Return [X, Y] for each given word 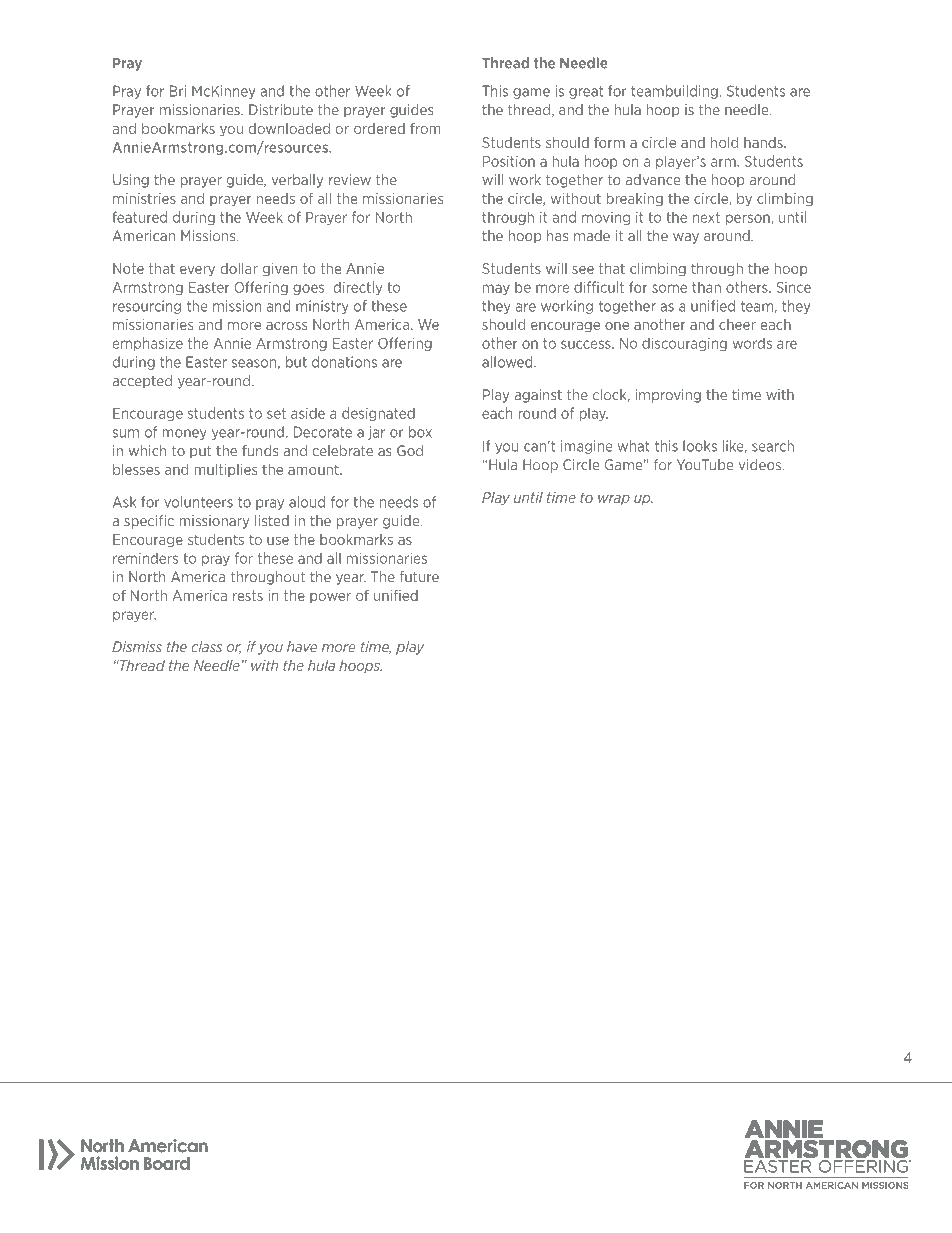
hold [724, 142]
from [425, 128]
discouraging [684, 344]
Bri [178, 91]
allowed [508, 362]
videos [761, 465]
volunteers [198, 502]
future [419, 577]
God [410, 451]
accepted [142, 382]
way [686, 238]
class [206, 647]
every [197, 271]
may [496, 289]
